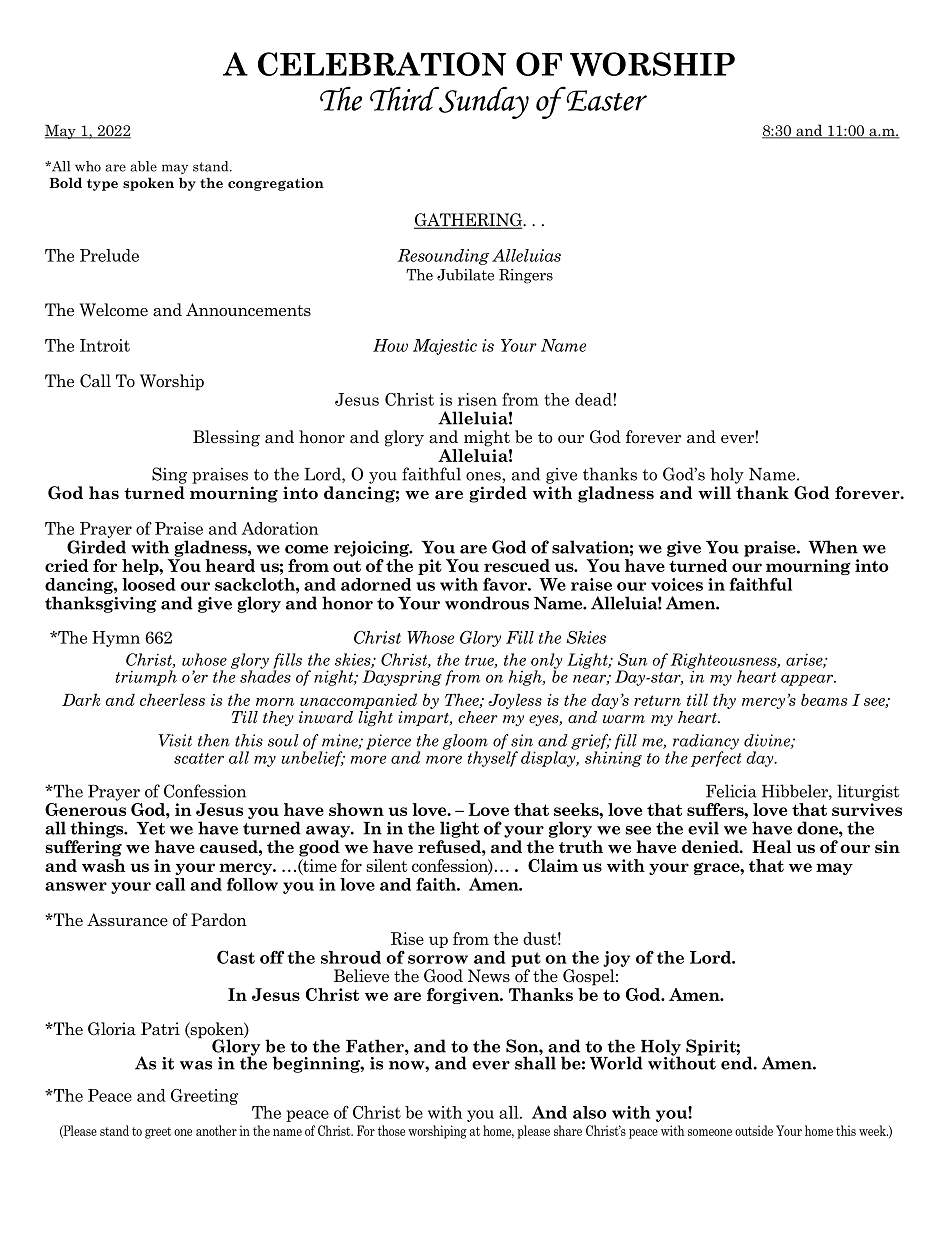  What do you see at coordinates (714, 492) in the page?
I see `will` at bounding box center [714, 492].
